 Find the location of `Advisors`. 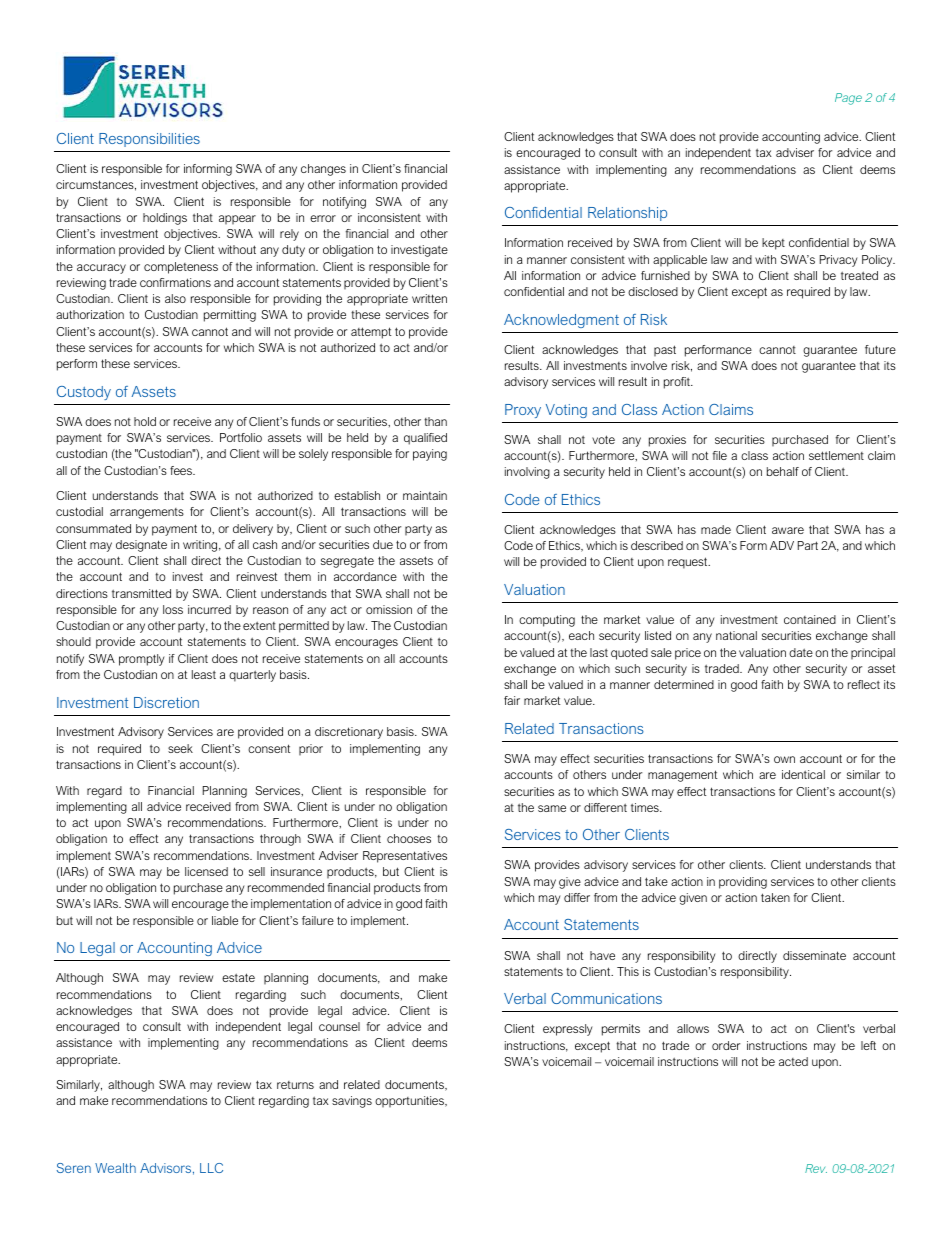

Advisors is located at coordinates (165, 1168).
